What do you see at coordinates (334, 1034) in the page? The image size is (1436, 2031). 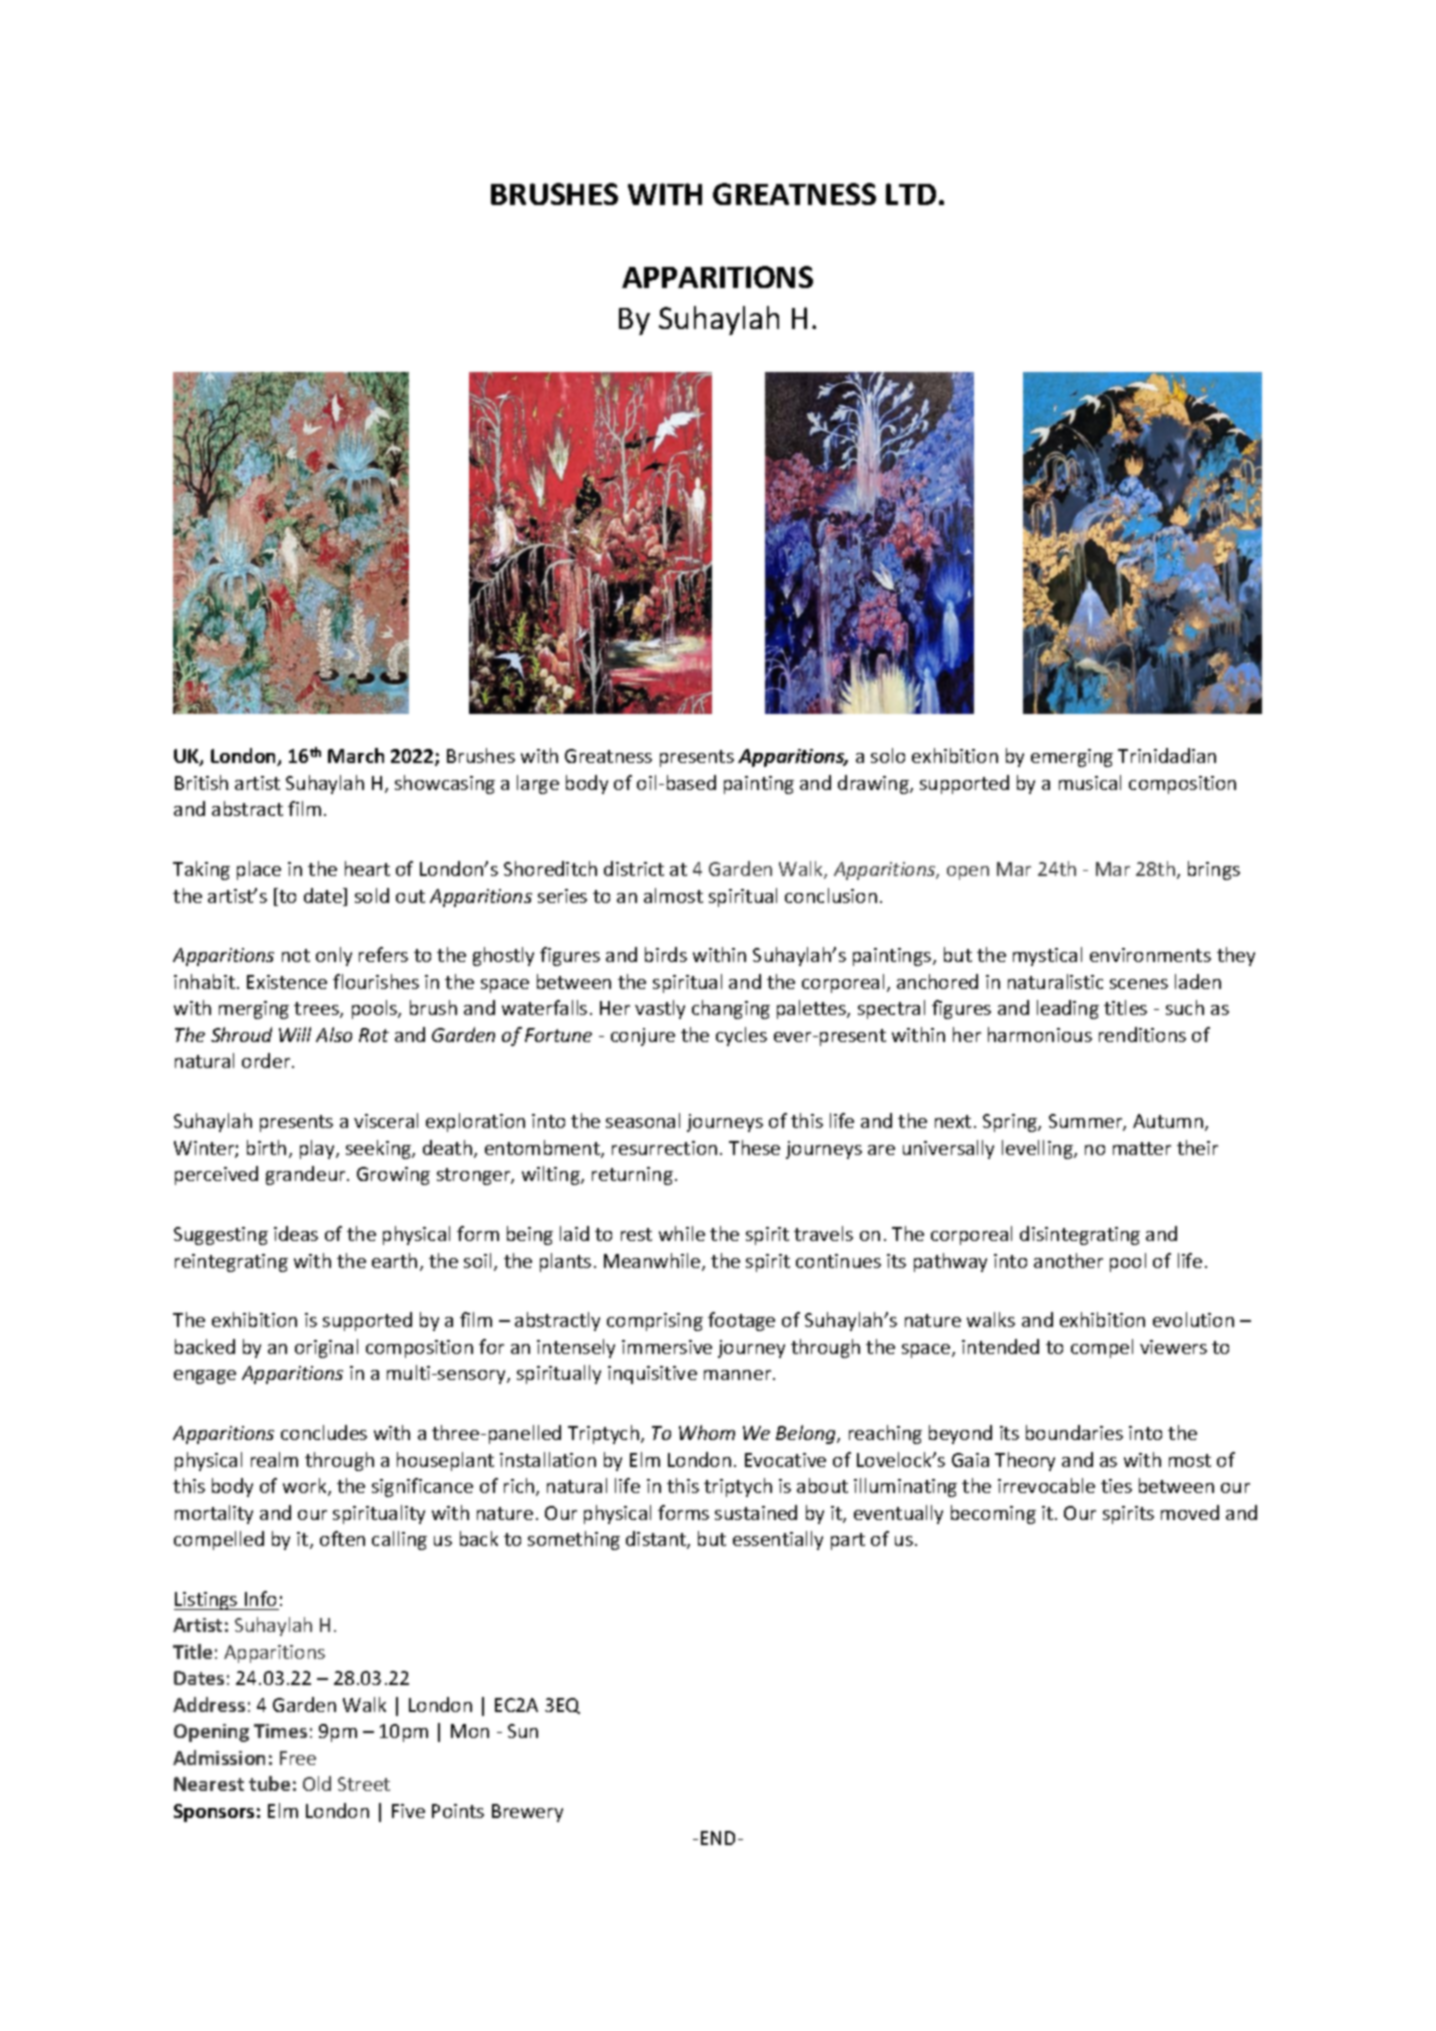 I see `Also` at bounding box center [334, 1034].
